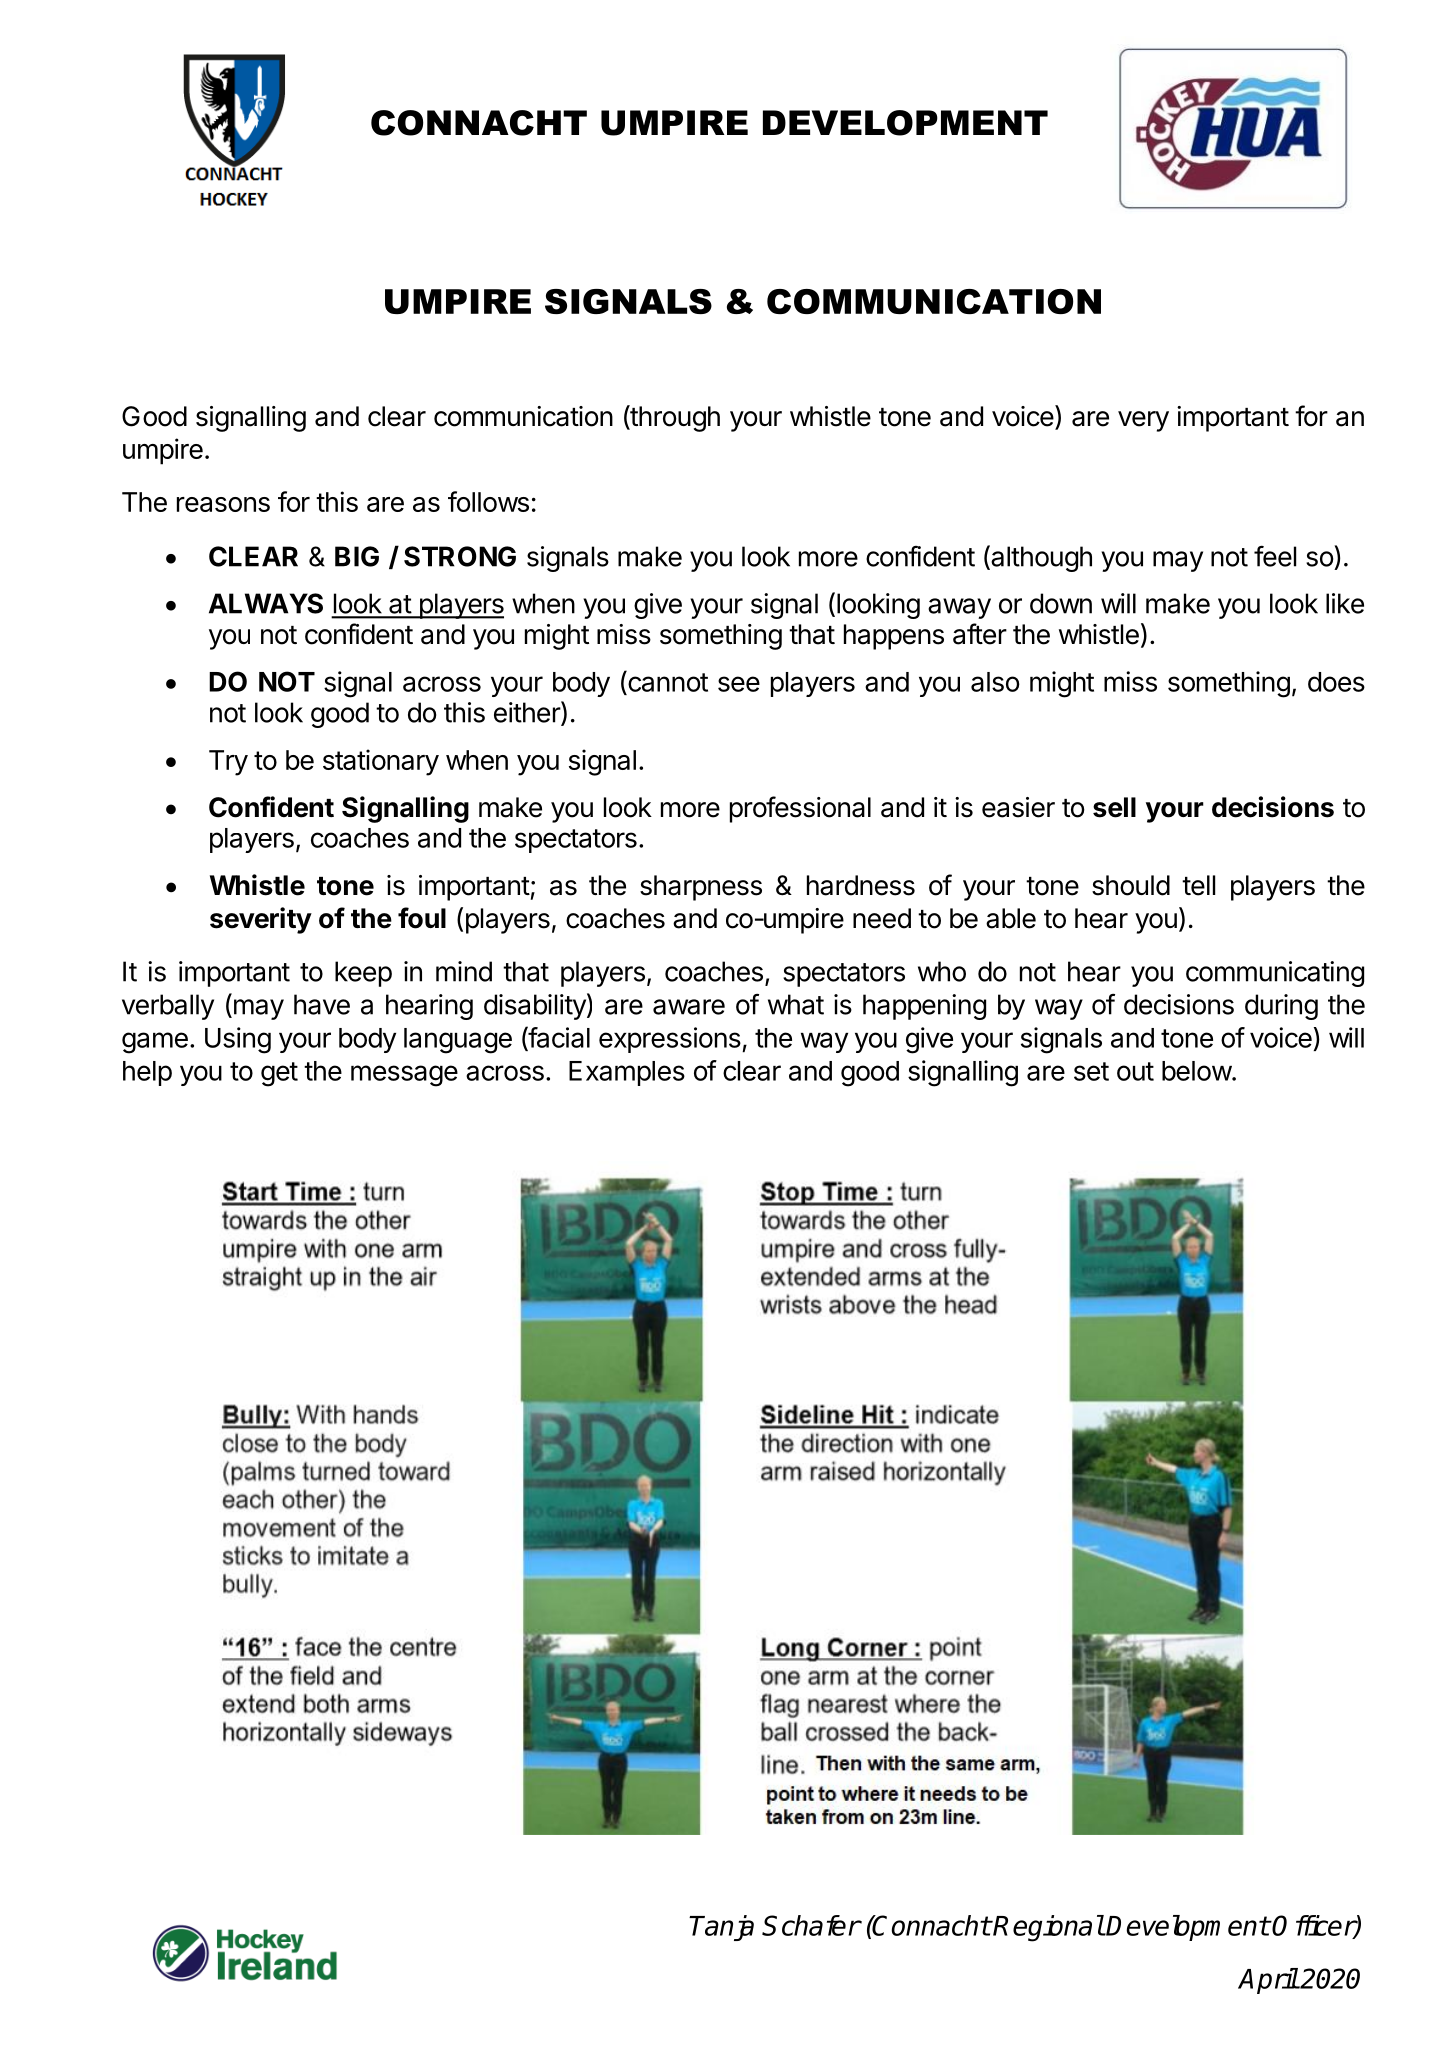 Image resolution: width=1451 pixels, height=2051 pixels. What do you see at coordinates (721, 1928) in the screenshot?
I see `Tanja` at bounding box center [721, 1928].
